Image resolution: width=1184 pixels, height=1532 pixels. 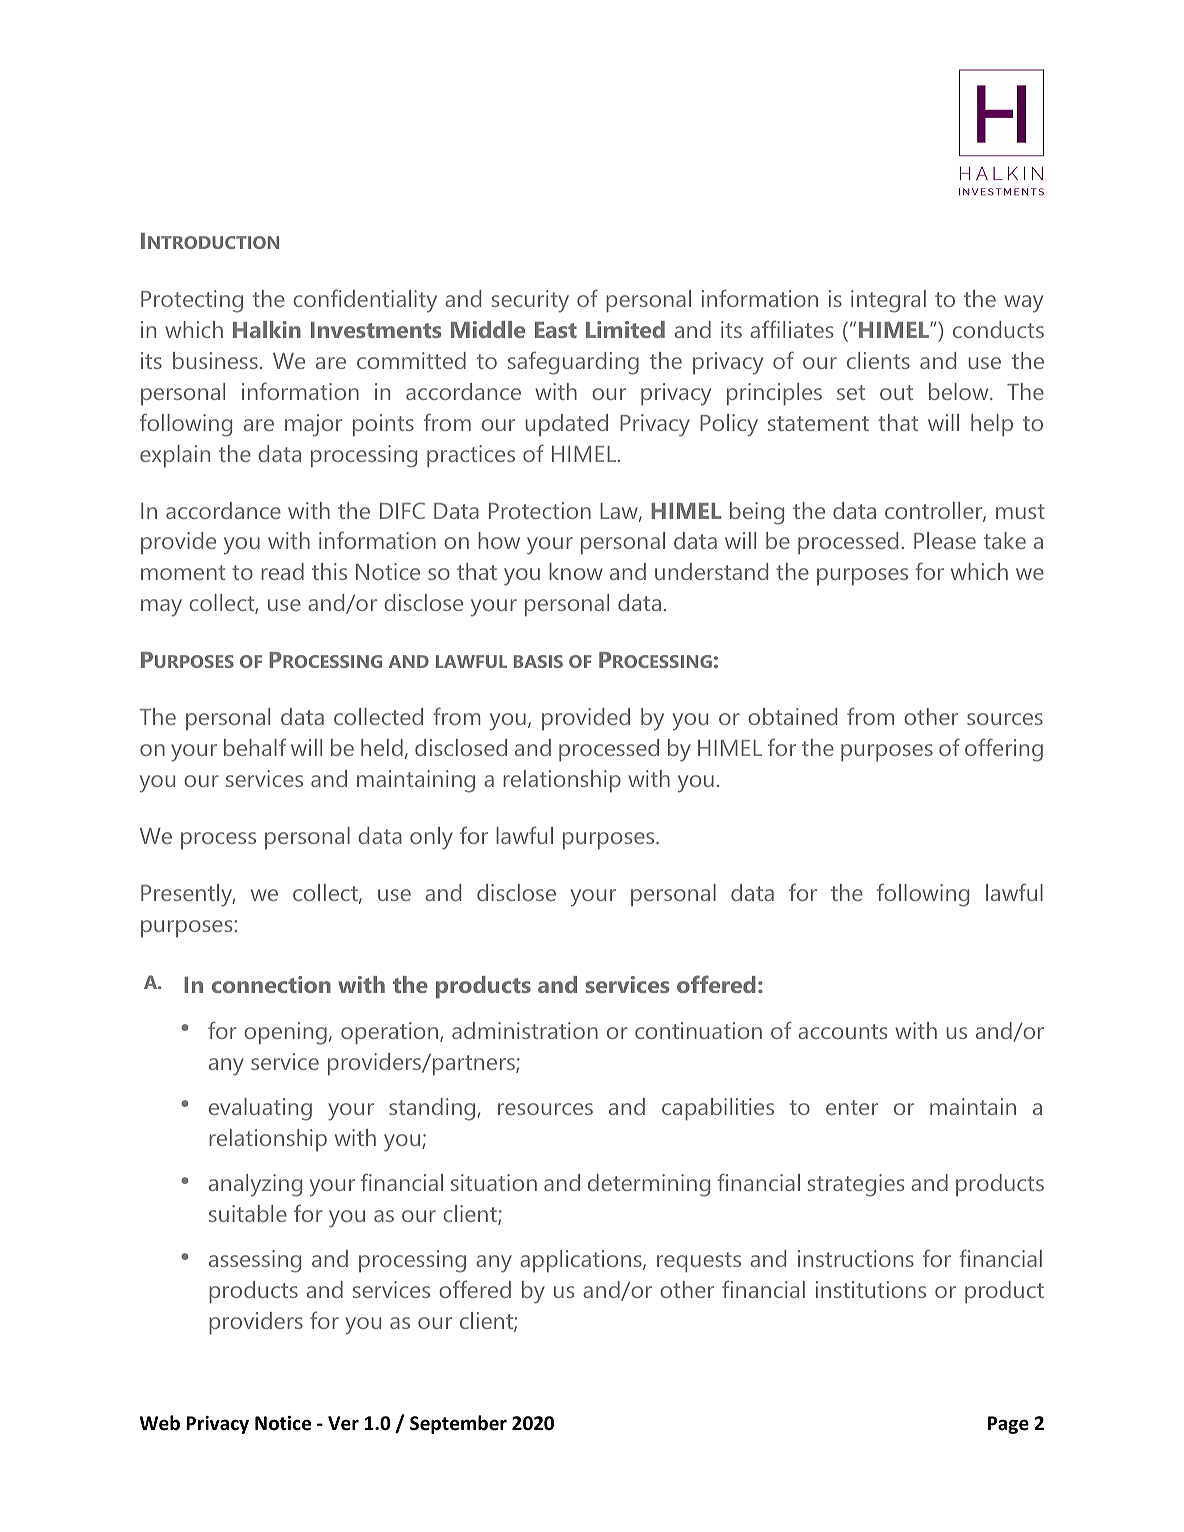 I want to click on know, so click(x=576, y=571).
